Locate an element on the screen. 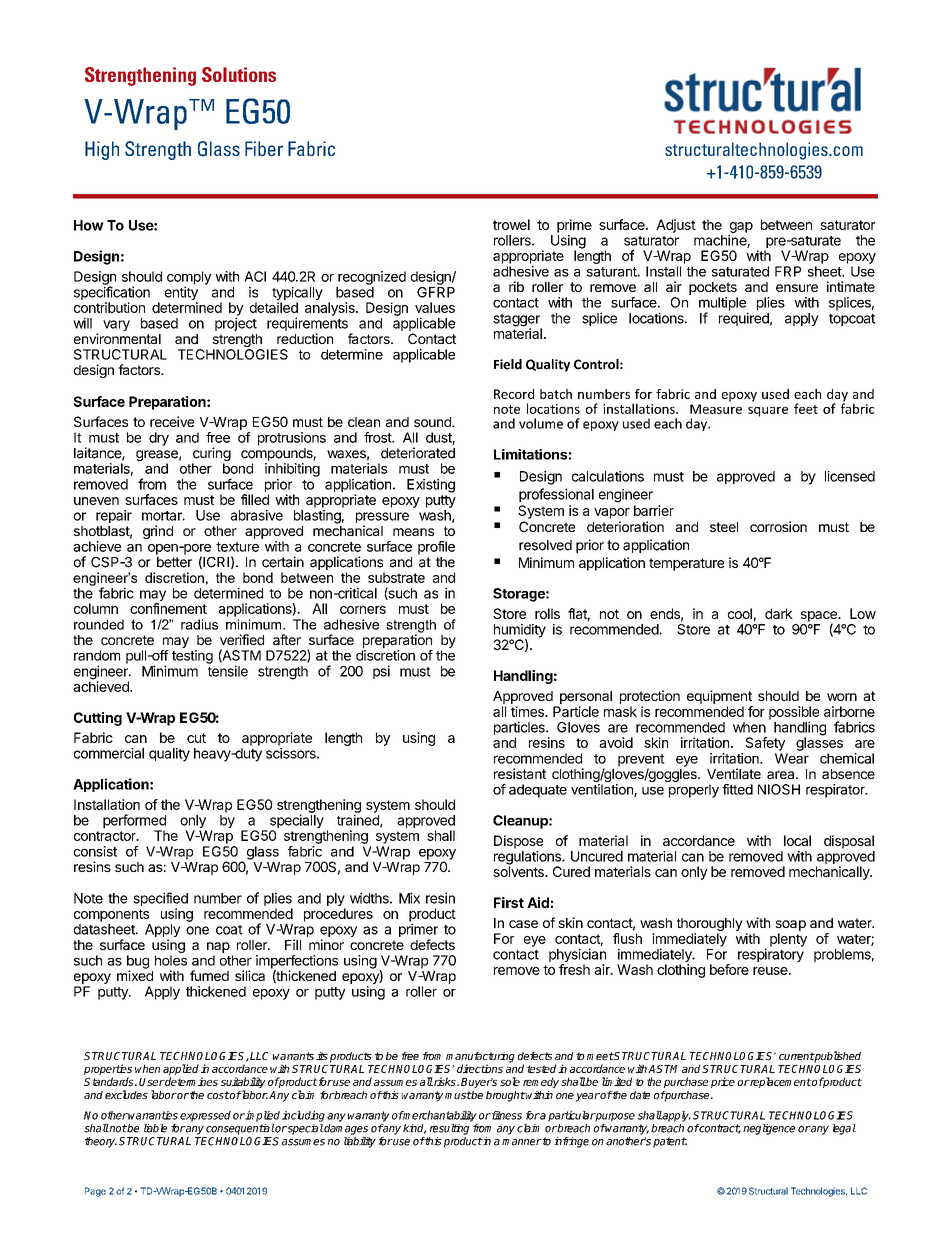 The height and width of the screenshot is (1233, 952). dark is located at coordinates (779, 613).
